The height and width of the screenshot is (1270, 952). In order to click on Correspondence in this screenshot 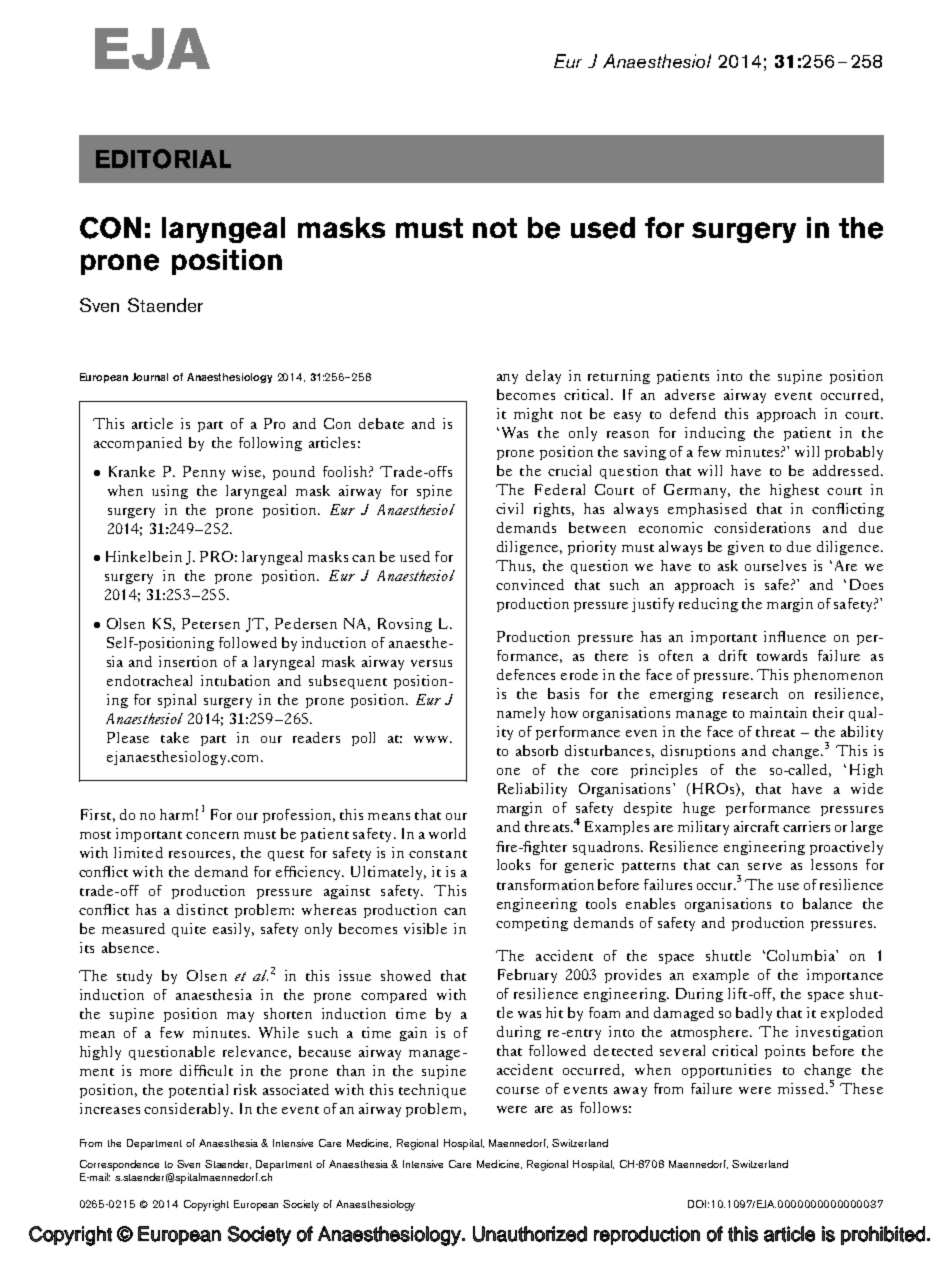, I will do `click(119, 1165)`.
